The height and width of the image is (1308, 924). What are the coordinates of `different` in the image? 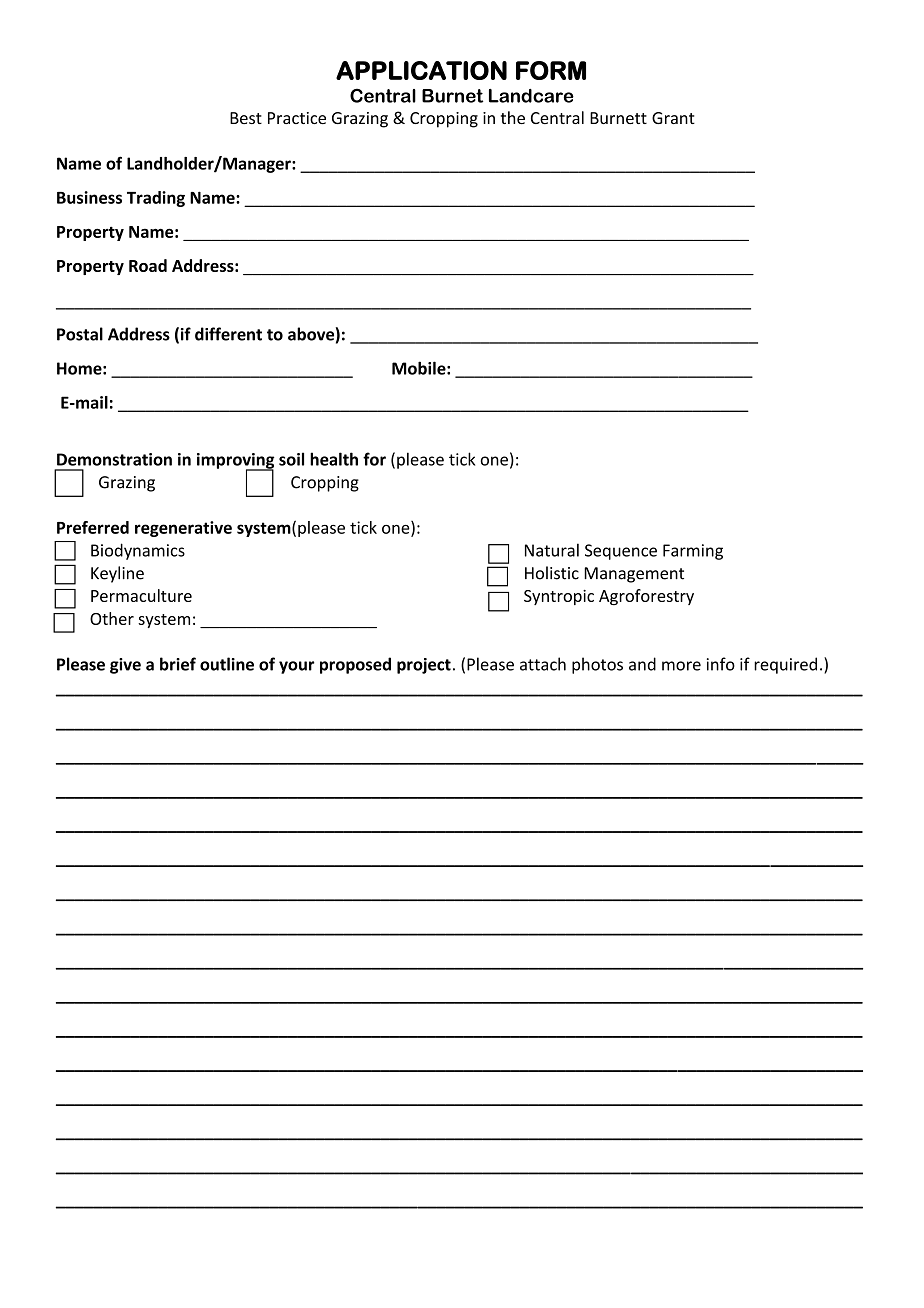 It's located at (228, 334).
